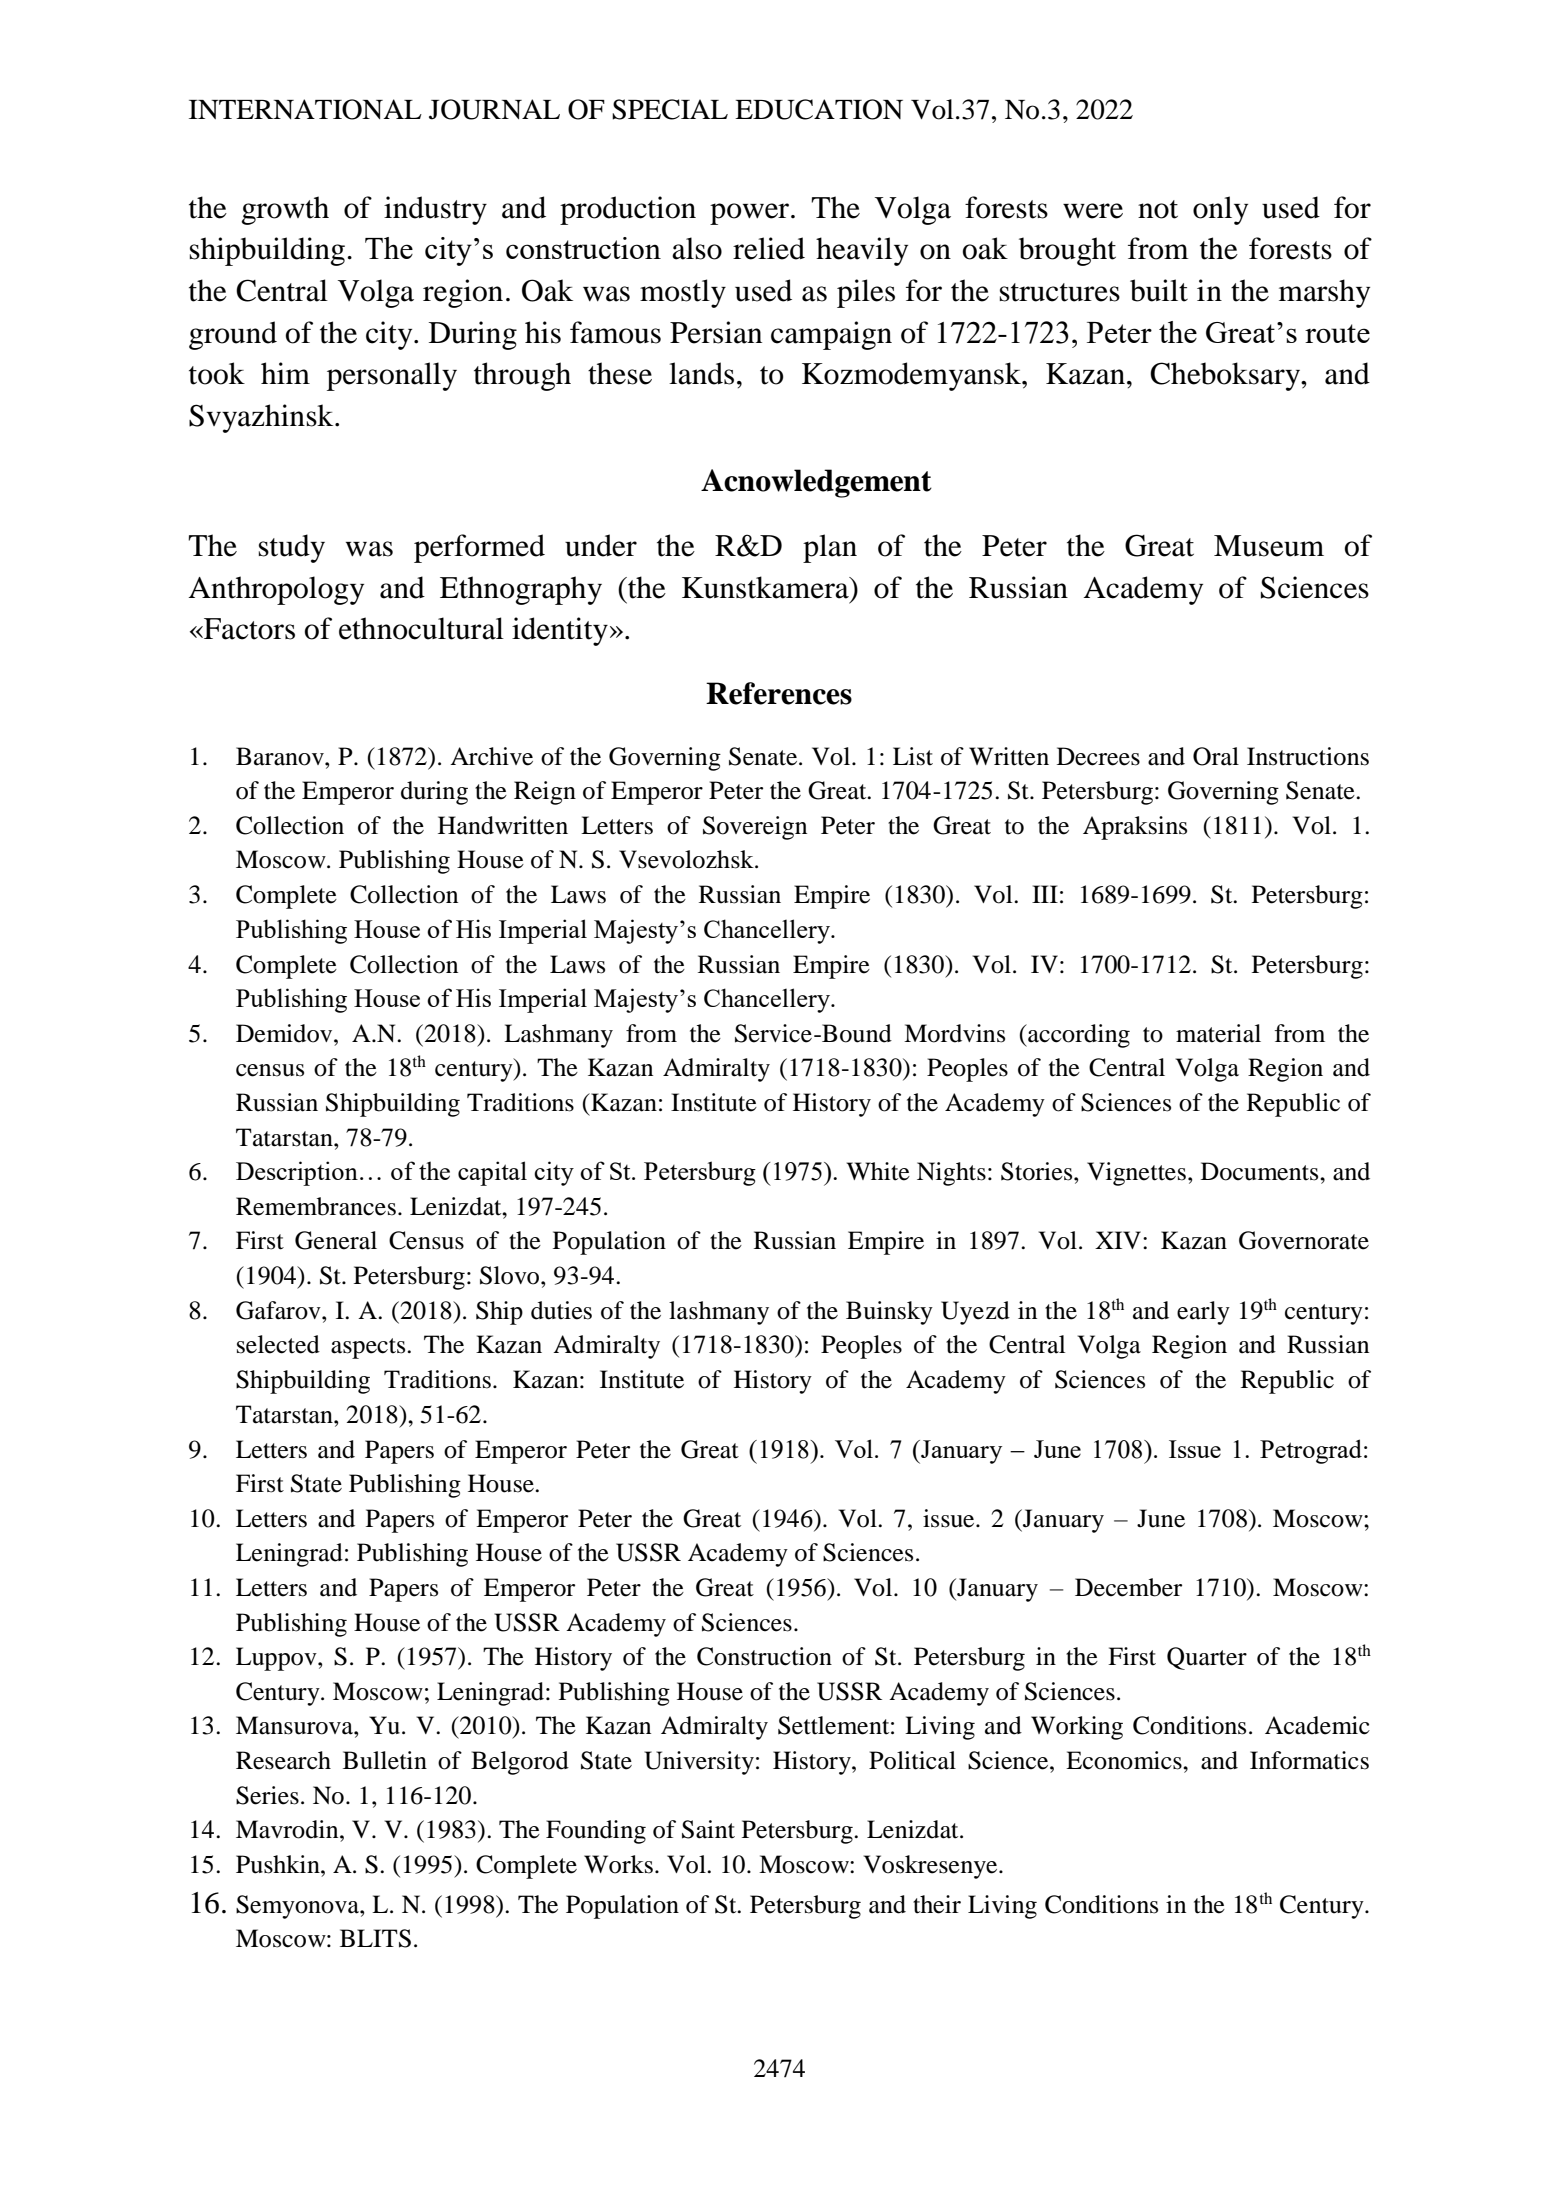  I want to click on only, so click(1220, 210).
